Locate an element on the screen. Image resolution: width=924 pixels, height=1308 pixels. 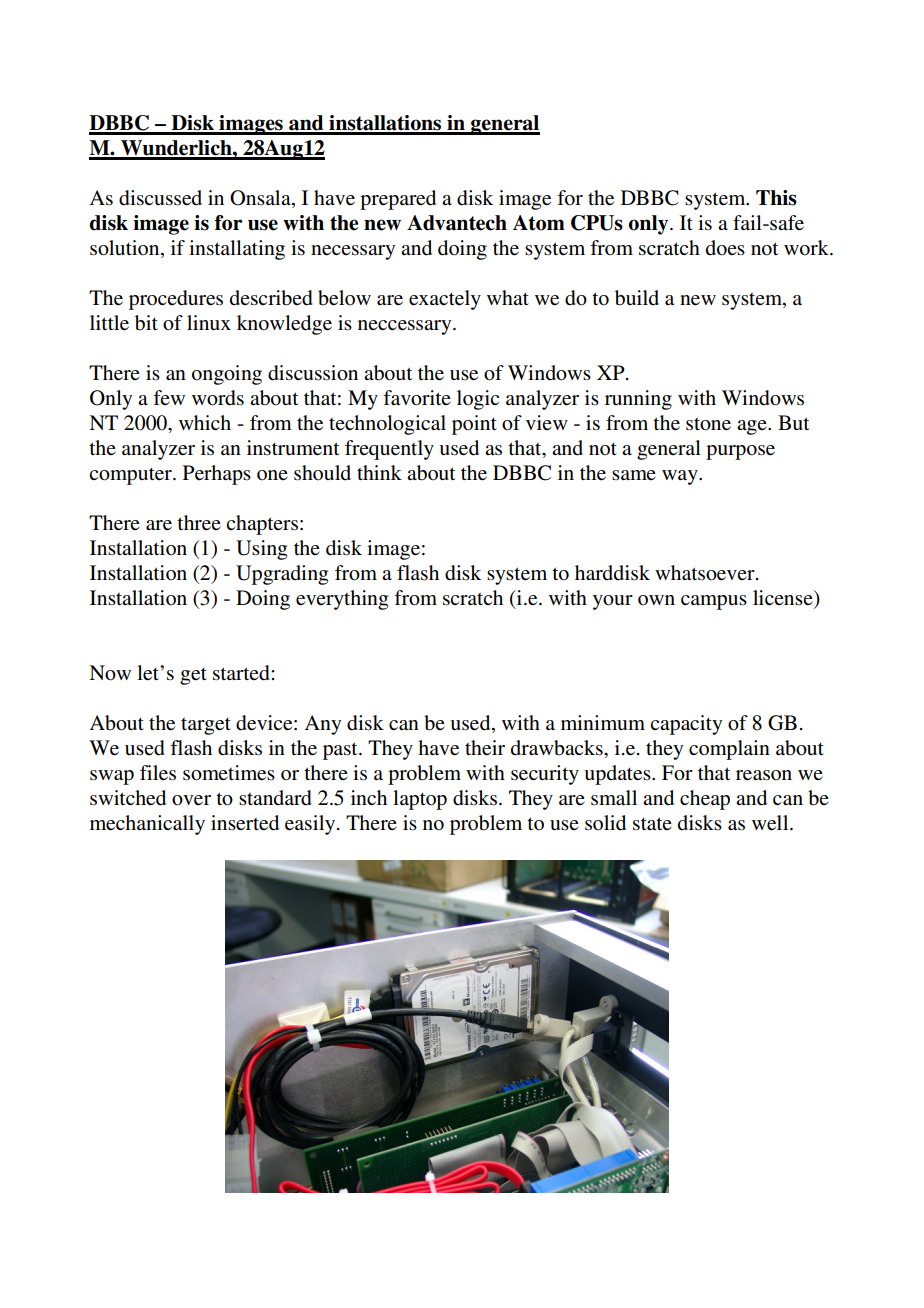
campus is located at coordinates (714, 602).
